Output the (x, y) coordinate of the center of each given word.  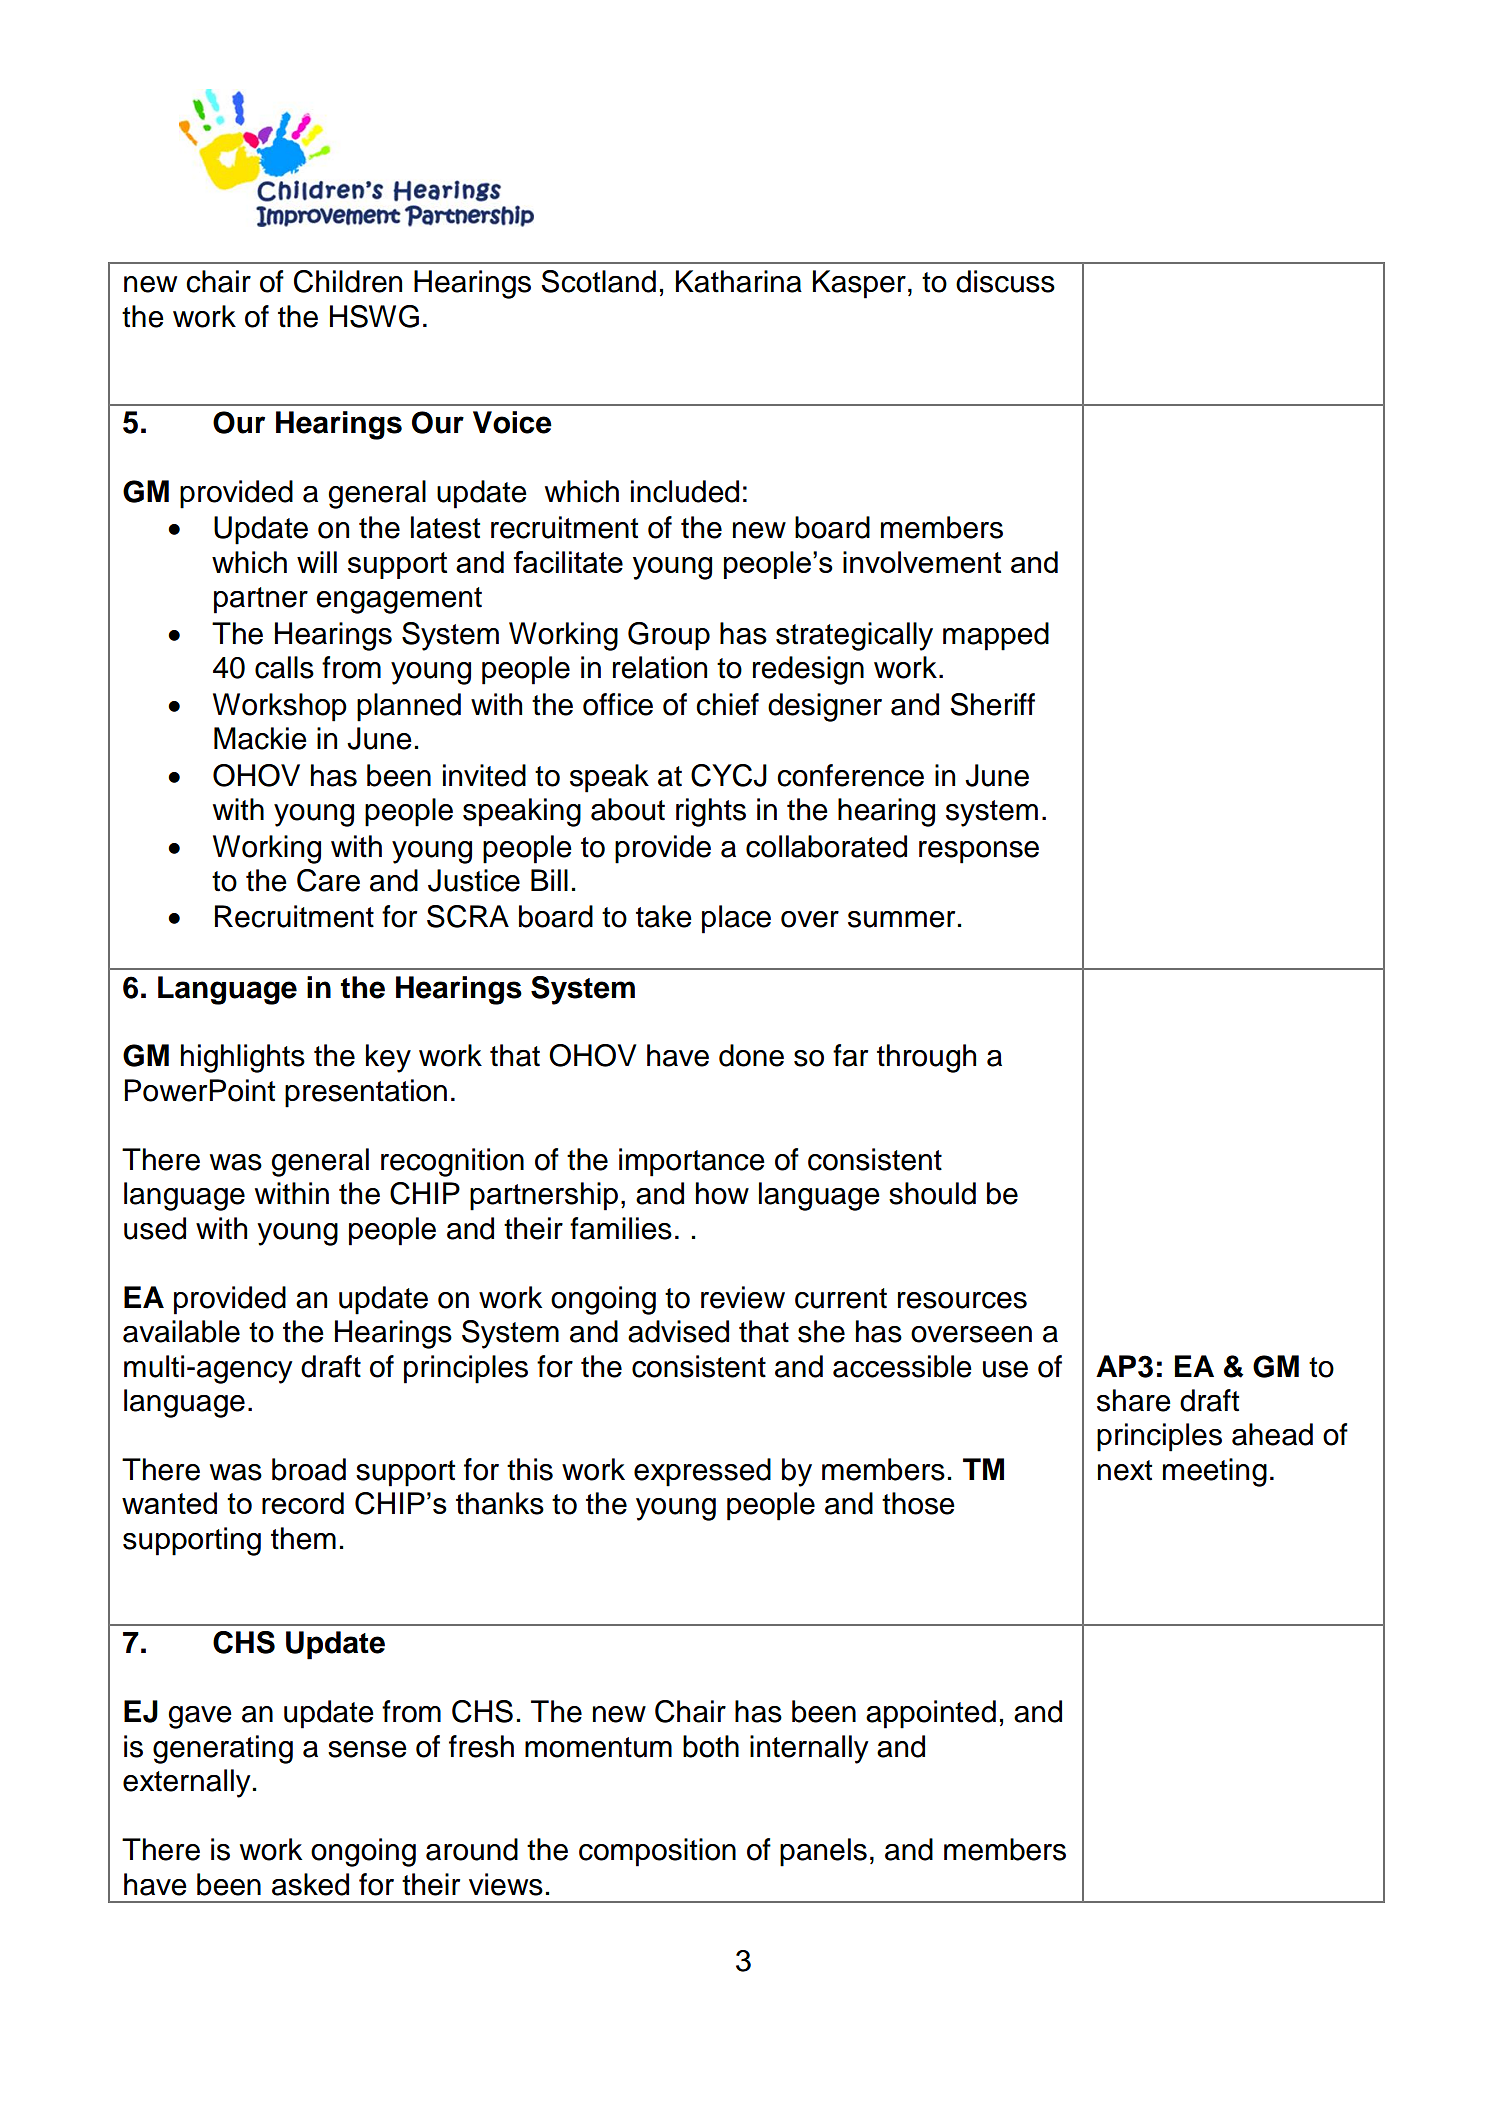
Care (328, 880)
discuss (1005, 281)
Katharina (739, 281)
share (1134, 1400)
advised (678, 1331)
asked (310, 1884)
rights (711, 812)
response (979, 852)
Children (348, 281)
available (181, 1331)
